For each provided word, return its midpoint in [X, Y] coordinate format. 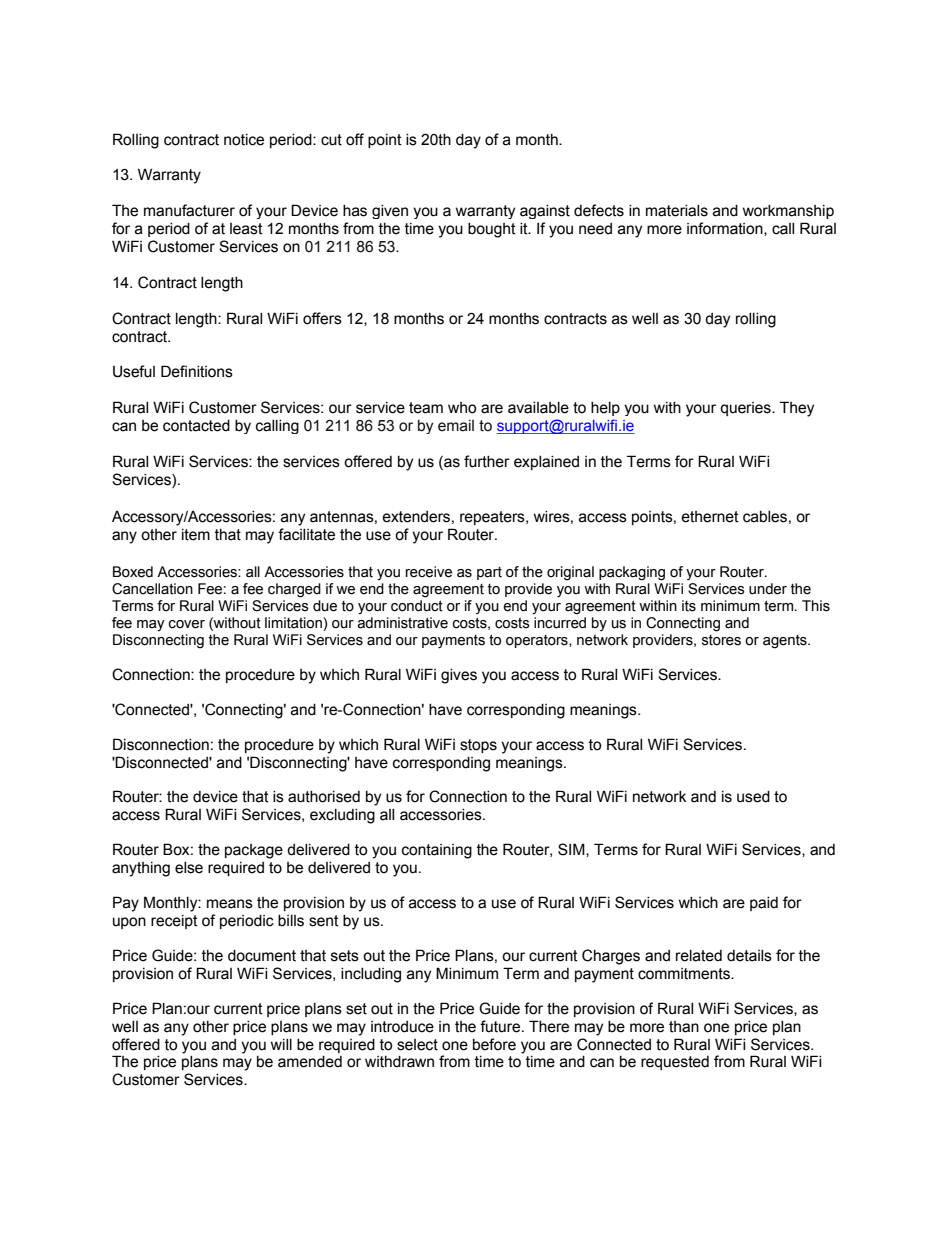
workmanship [788, 212]
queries [746, 409]
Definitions [197, 371]
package [254, 851]
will [281, 1044]
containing [437, 851]
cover [187, 624]
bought [492, 230]
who [462, 408]
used [753, 797]
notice [244, 140]
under [768, 589]
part [489, 573]
